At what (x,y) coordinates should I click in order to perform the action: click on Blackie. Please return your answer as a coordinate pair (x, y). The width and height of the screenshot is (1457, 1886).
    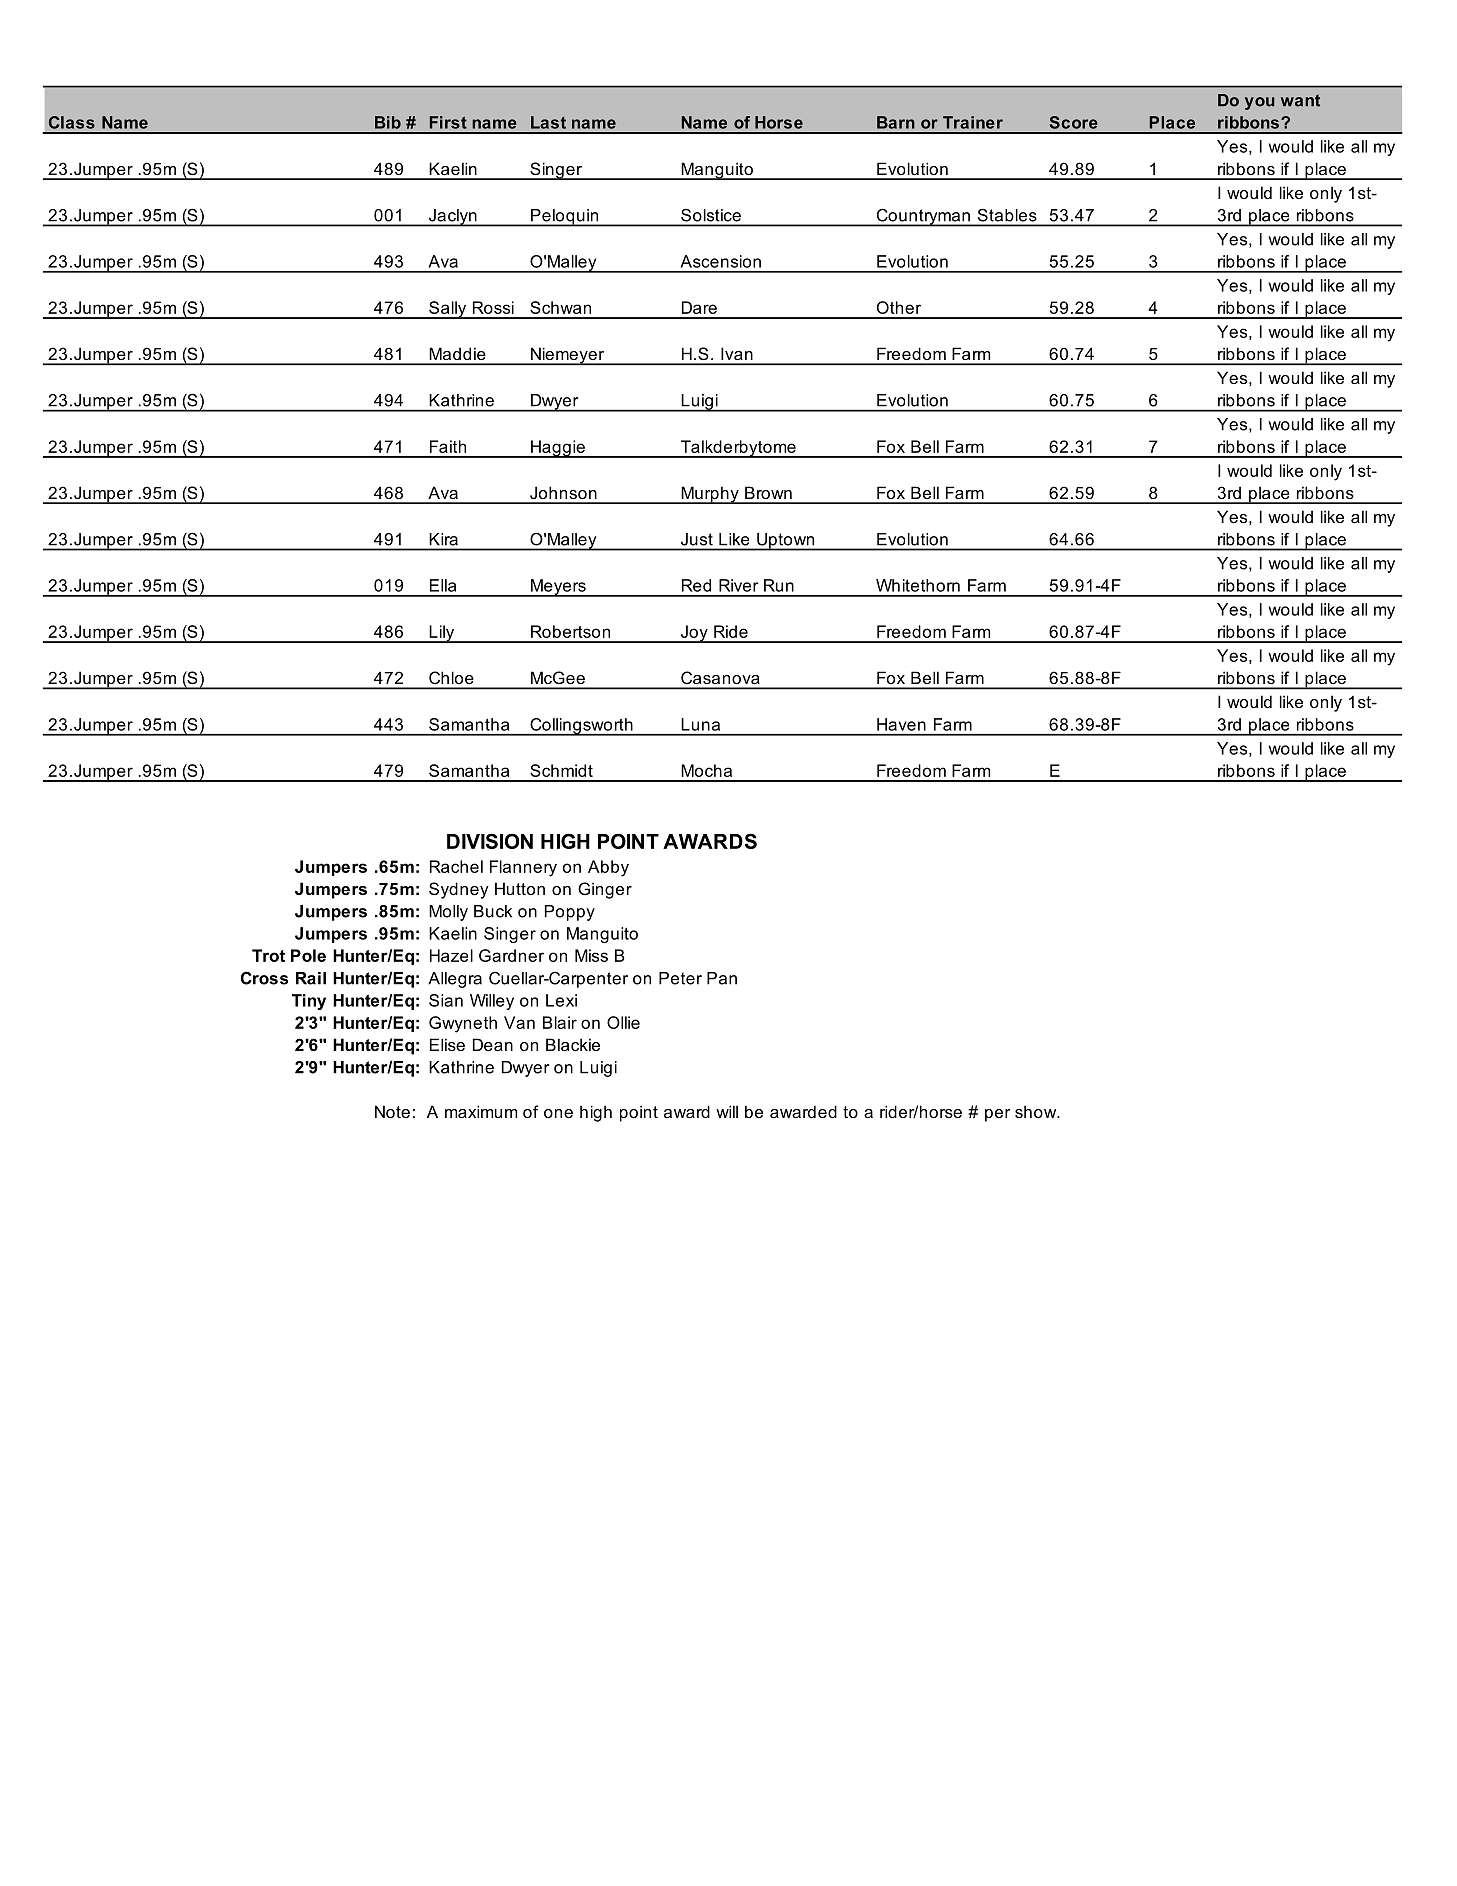
    Looking at the image, I should click on (573, 1044).
